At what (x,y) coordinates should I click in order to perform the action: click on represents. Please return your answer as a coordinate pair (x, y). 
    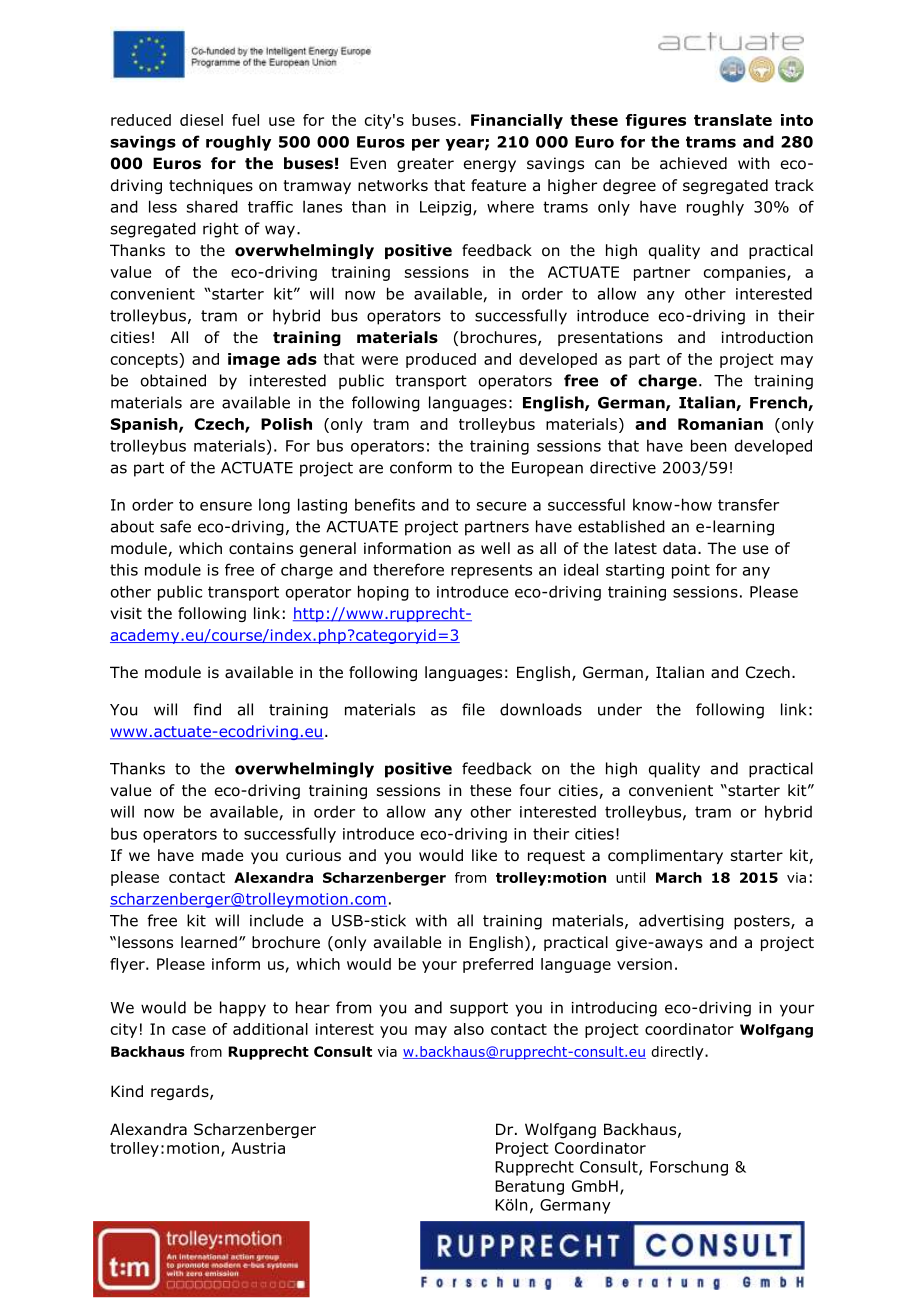
    Looking at the image, I should click on (491, 571).
